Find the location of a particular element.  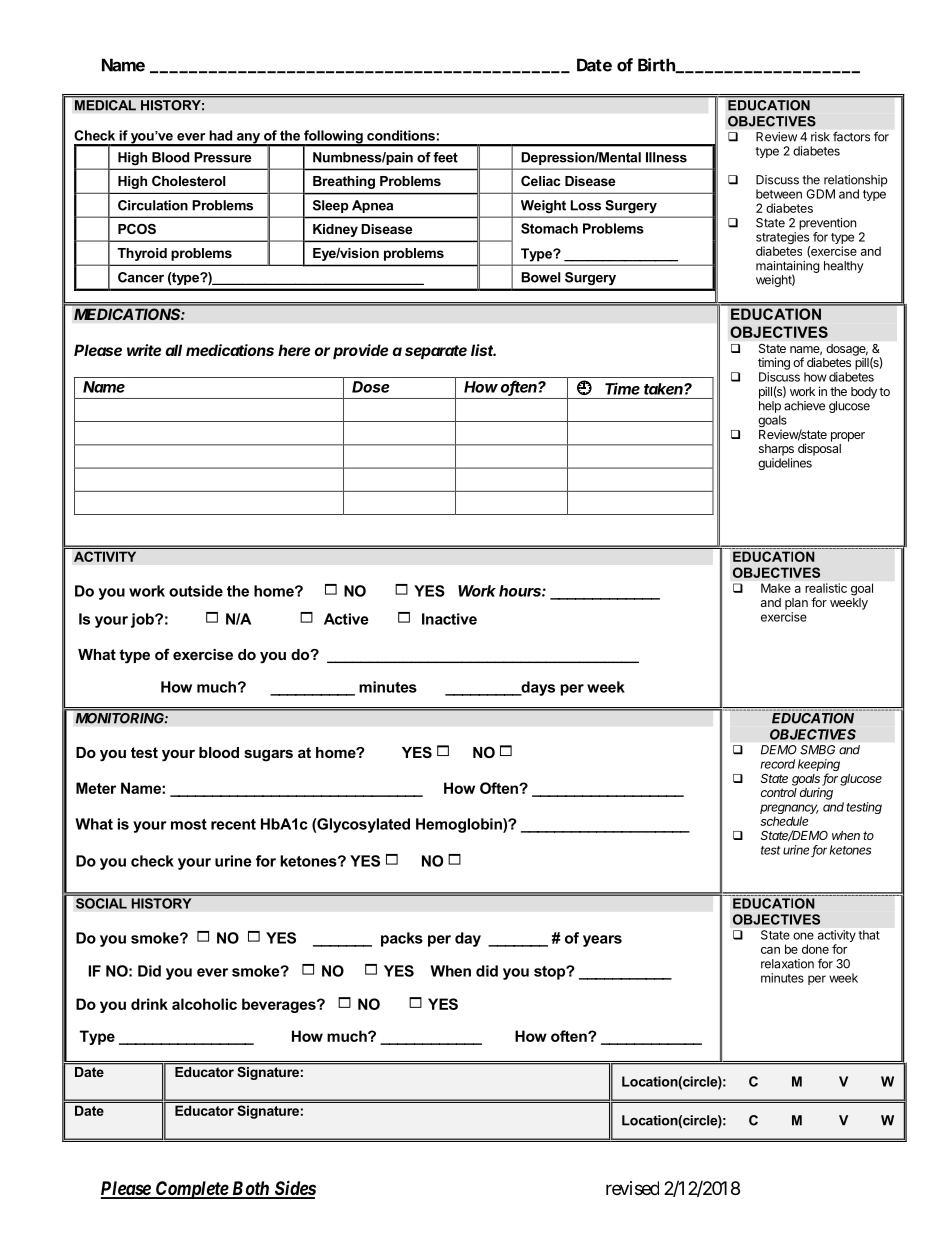

feet is located at coordinates (445, 157).
